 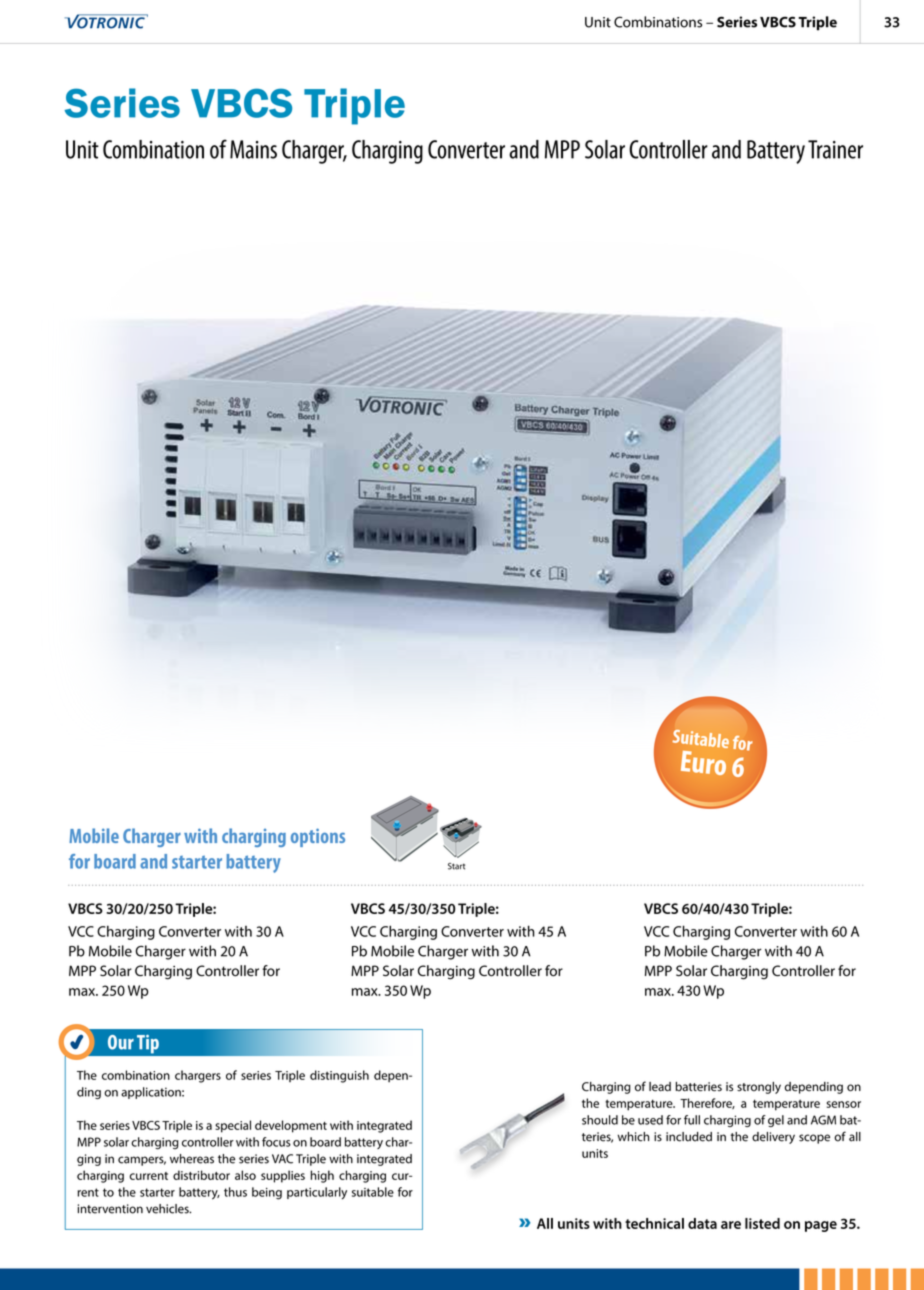 I want to click on high, so click(x=322, y=1176).
